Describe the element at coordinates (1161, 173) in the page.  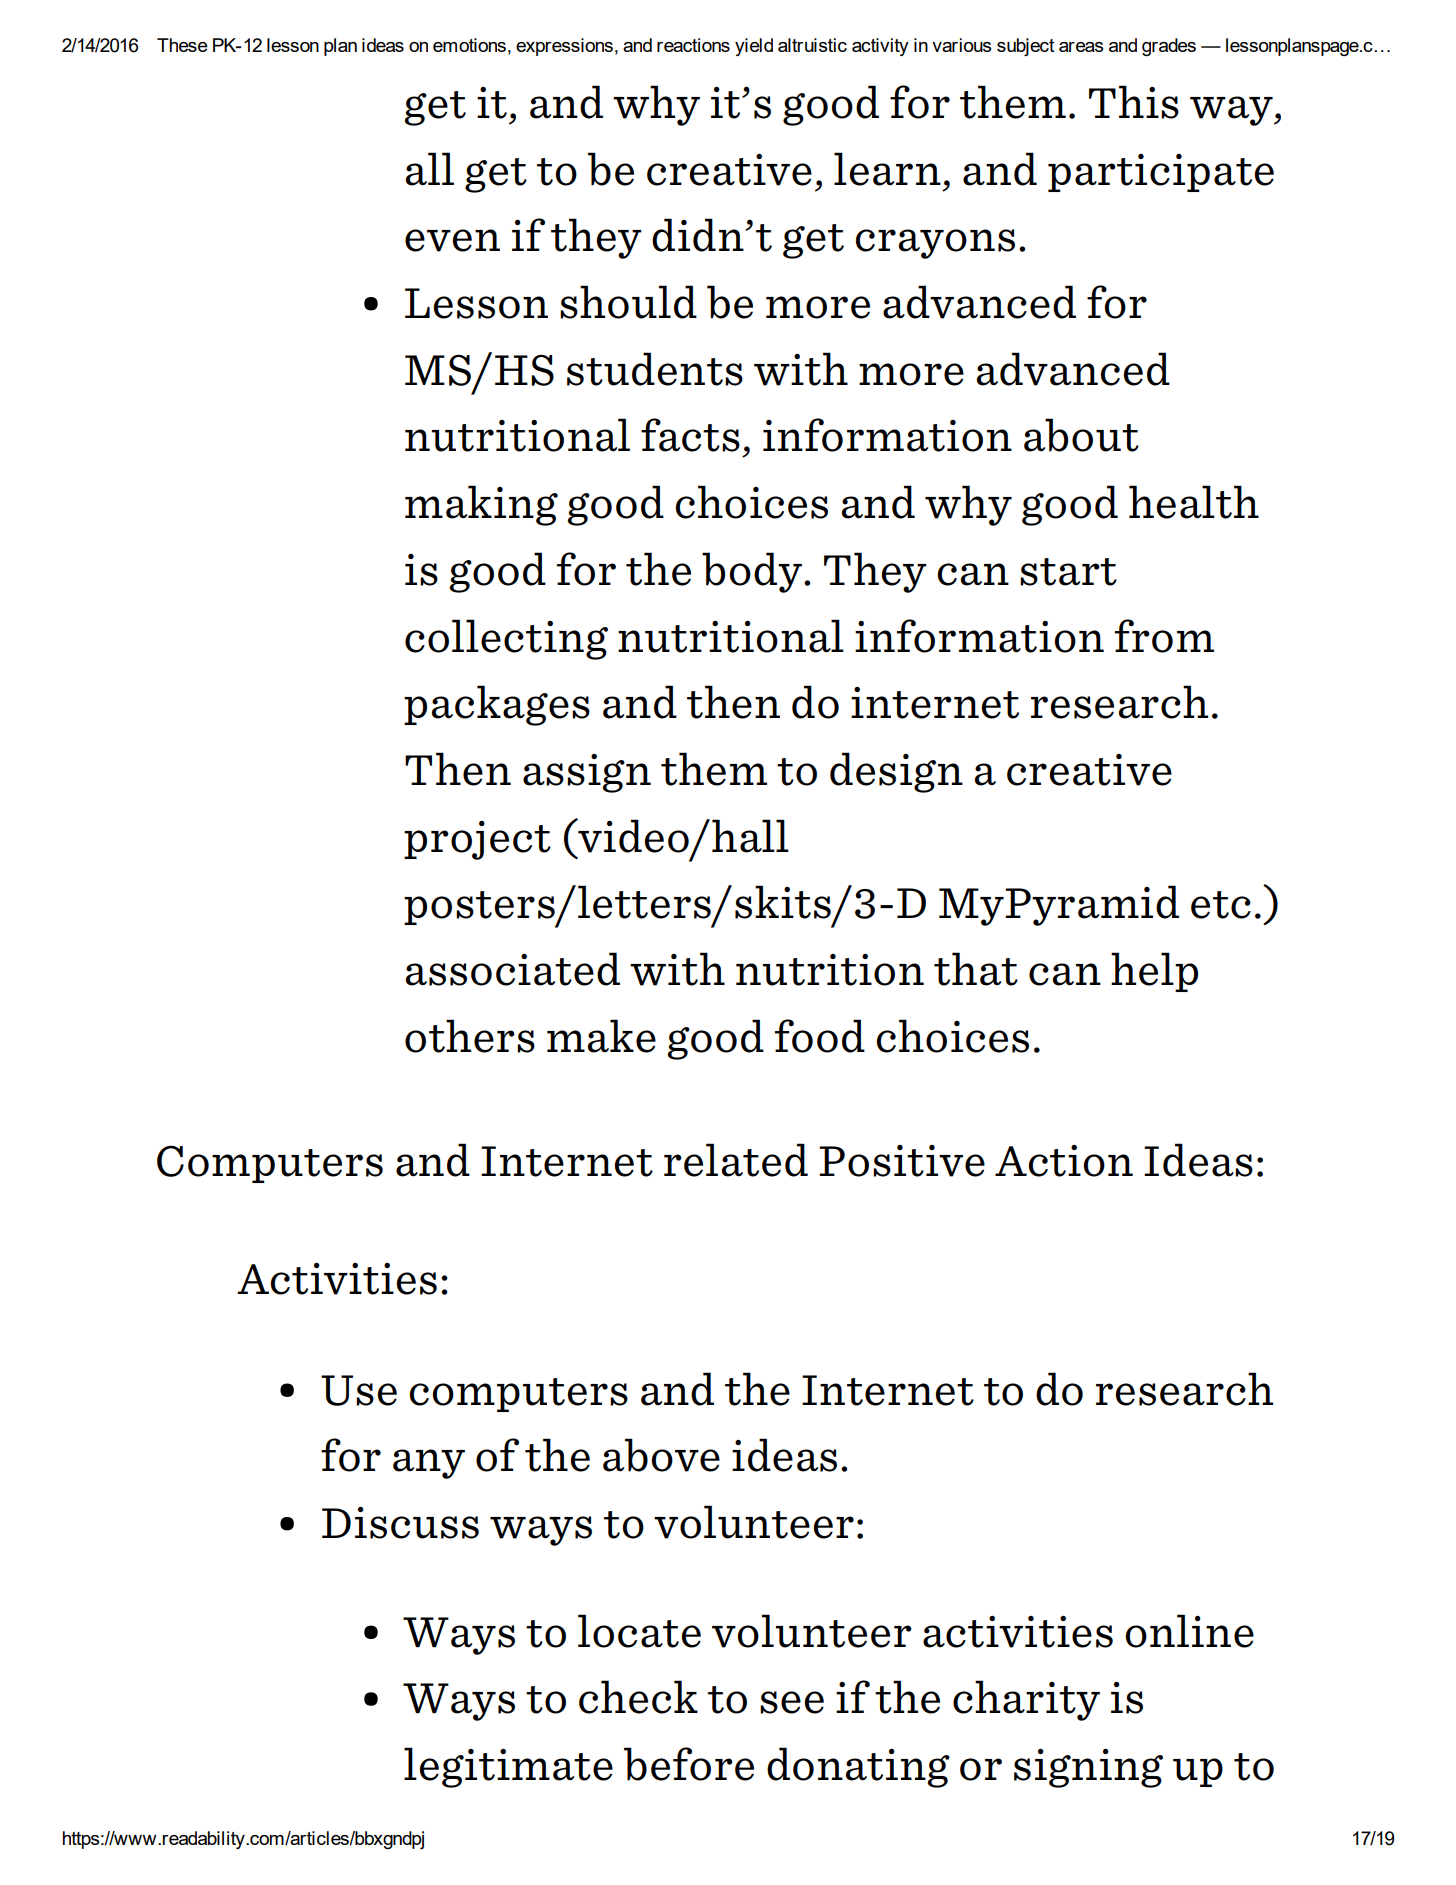
I see `participate` at that location.
